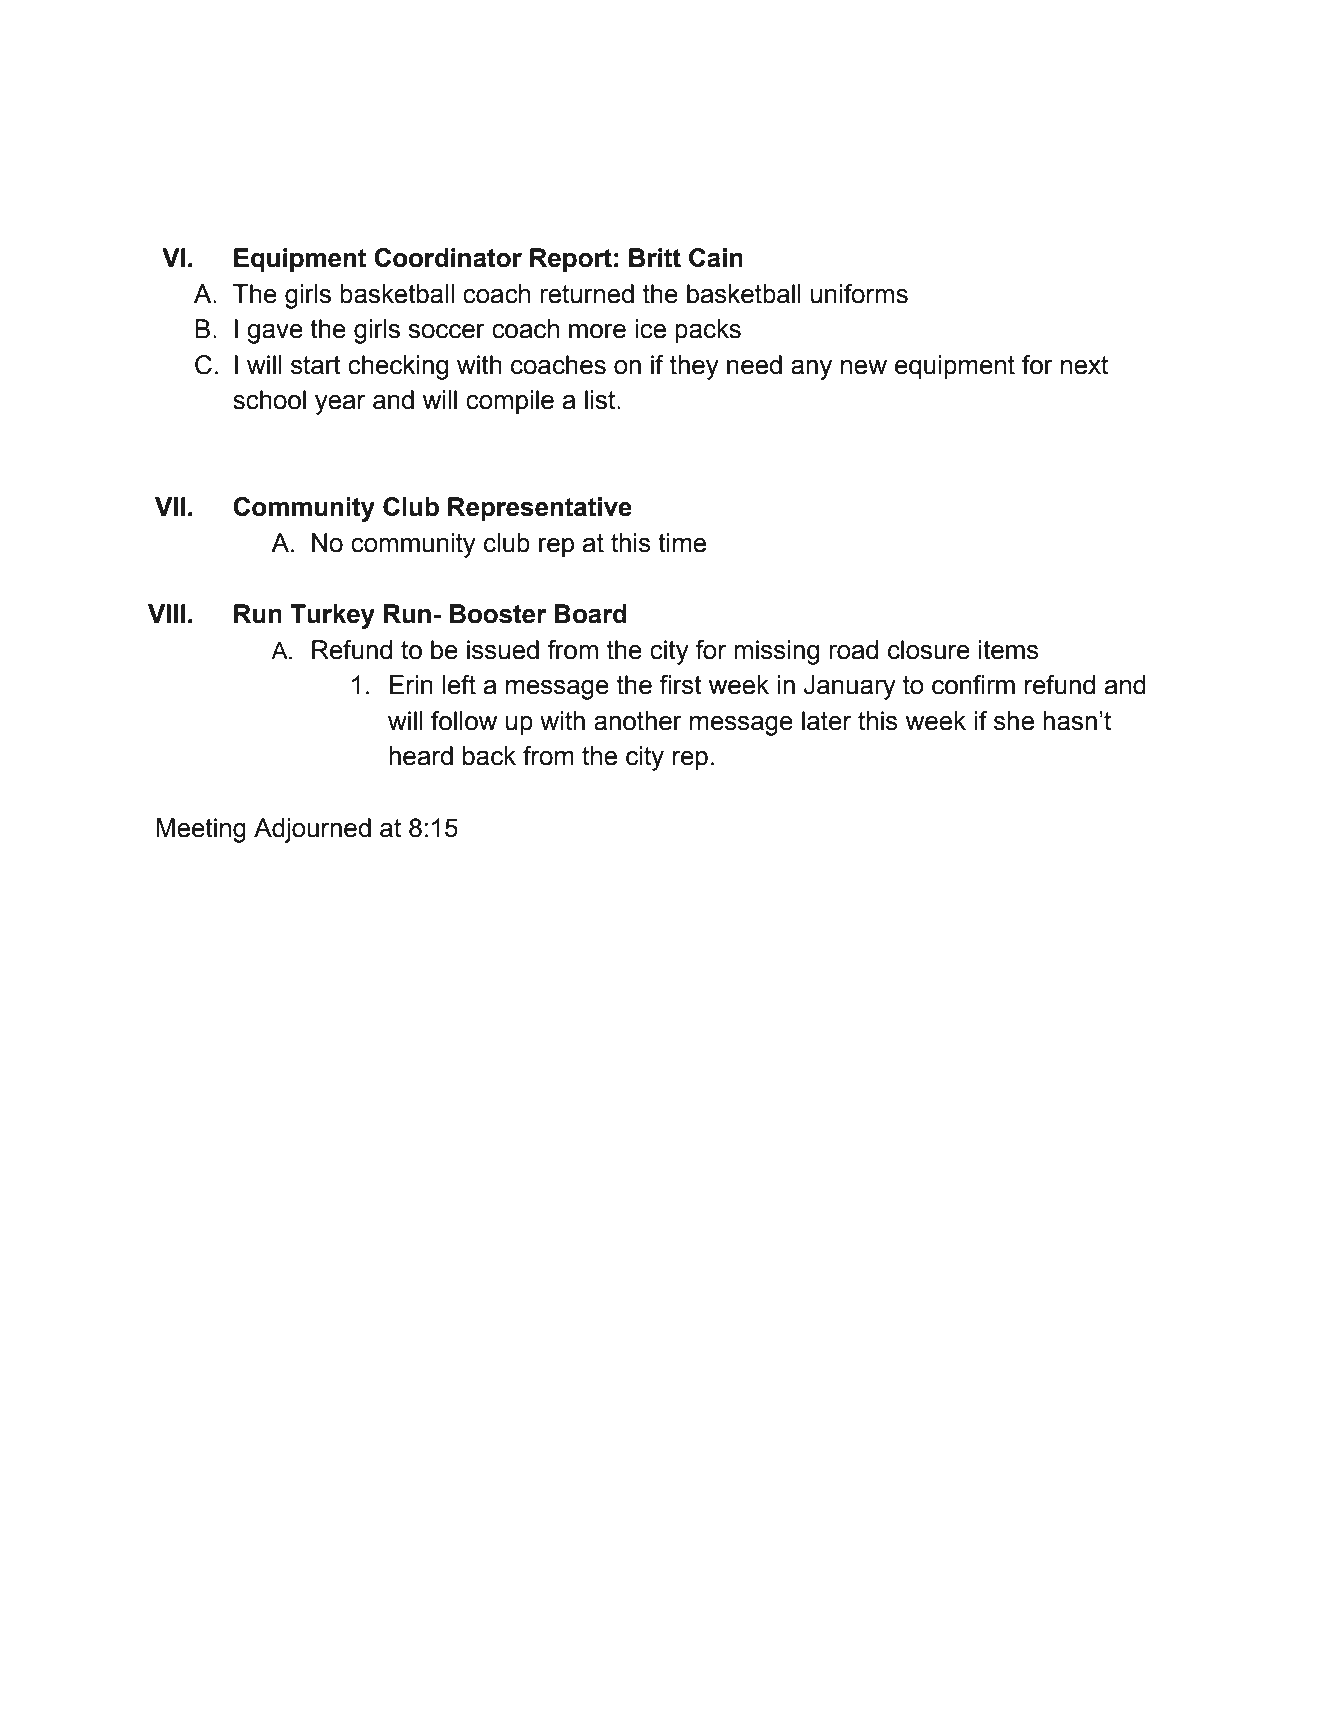 The image size is (1320, 1709). What do you see at coordinates (682, 543) in the document?
I see `time` at bounding box center [682, 543].
